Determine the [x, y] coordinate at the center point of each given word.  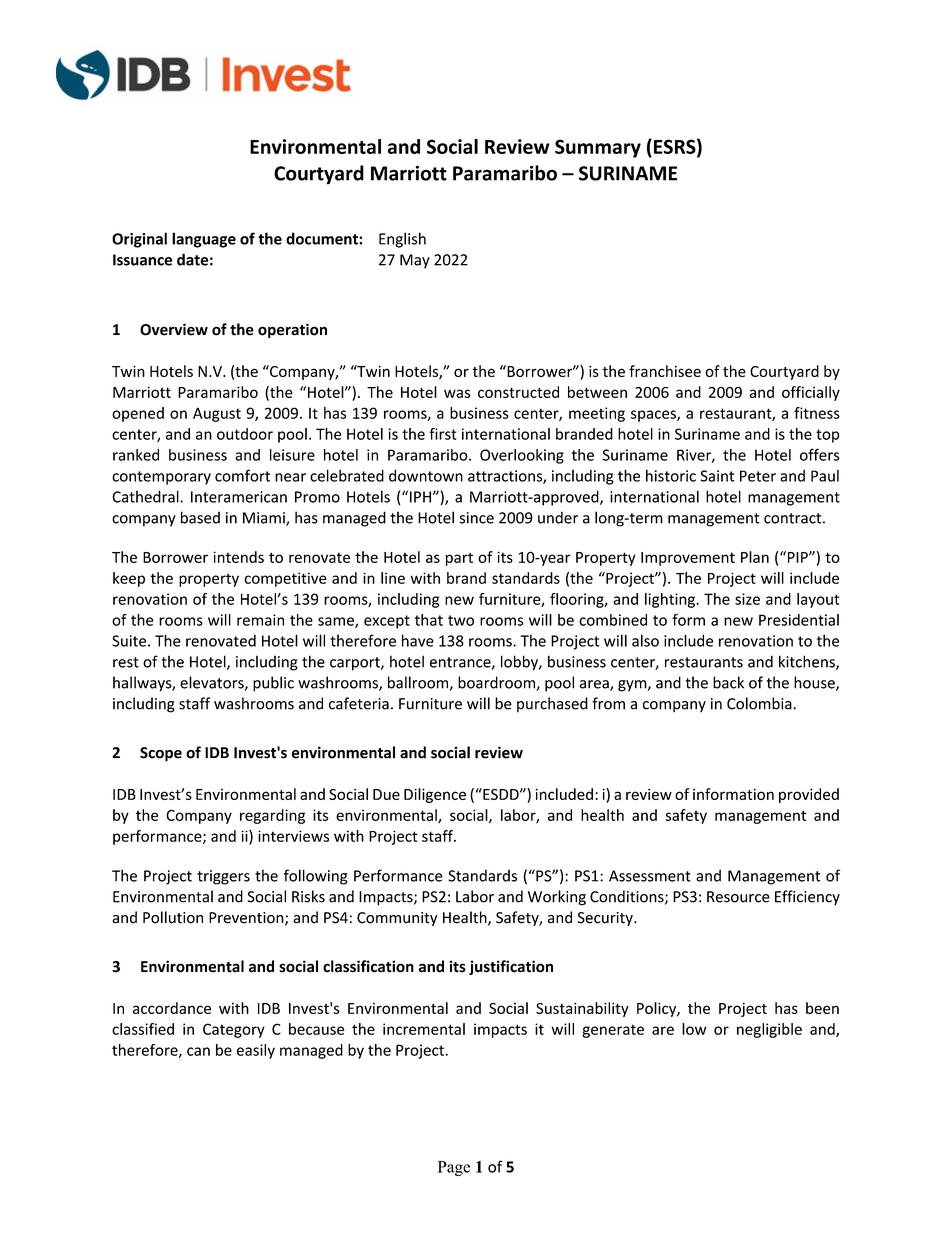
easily [256, 1051]
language [204, 240]
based [200, 517]
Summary [598, 148]
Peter [758, 476]
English [402, 240]
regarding [272, 816]
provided [809, 795]
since [476, 518]
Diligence [435, 795]
